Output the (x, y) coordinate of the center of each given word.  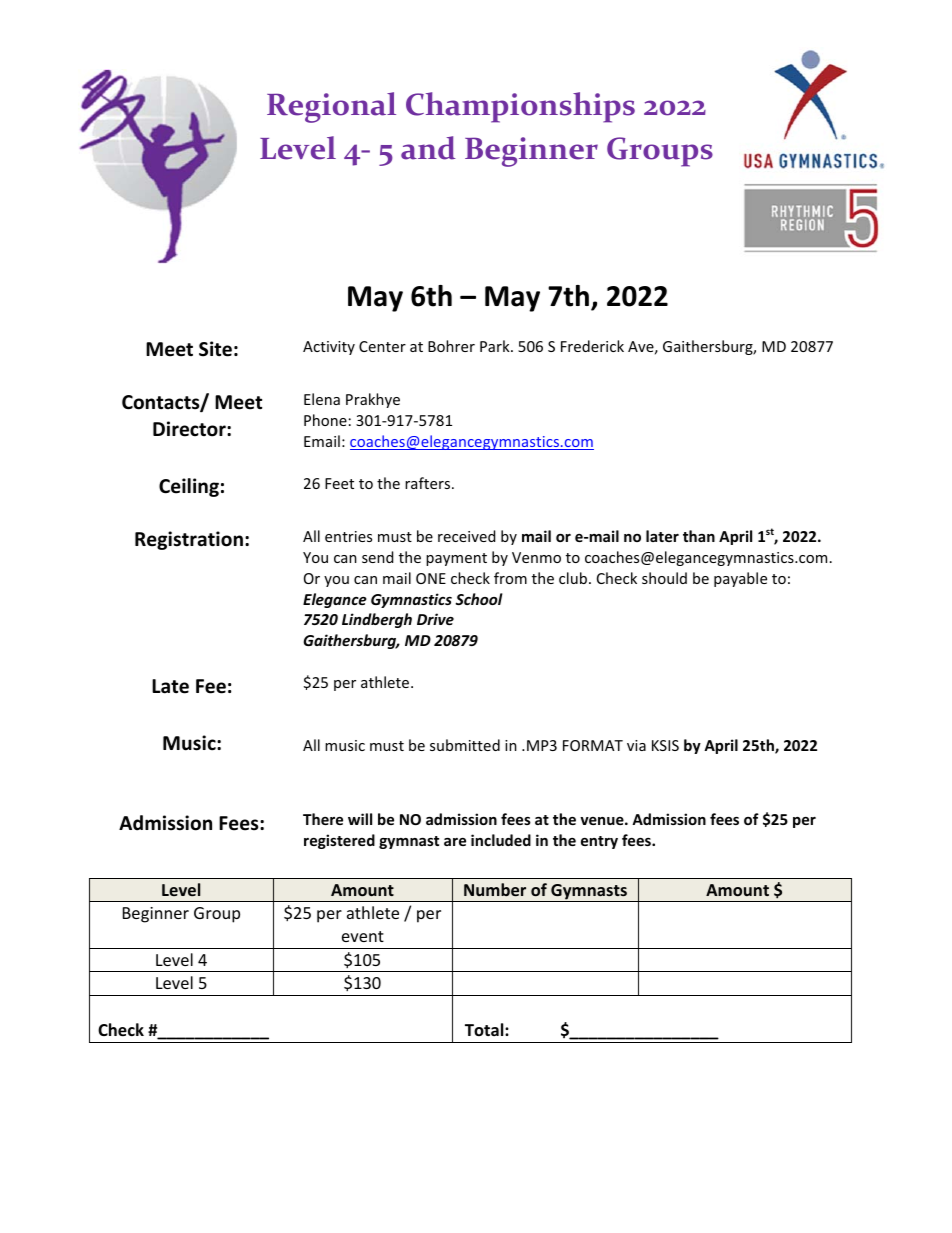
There (323, 819)
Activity (329, 348)
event (363, 936)
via (636, 745)
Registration (189, 540)
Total (485, 1029)
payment (456, 559)
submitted (465, 745)
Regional (331, 107)
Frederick (592, 346)
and (428, 148)
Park (496, 346)
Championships (520, 107)
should (664, 578)
